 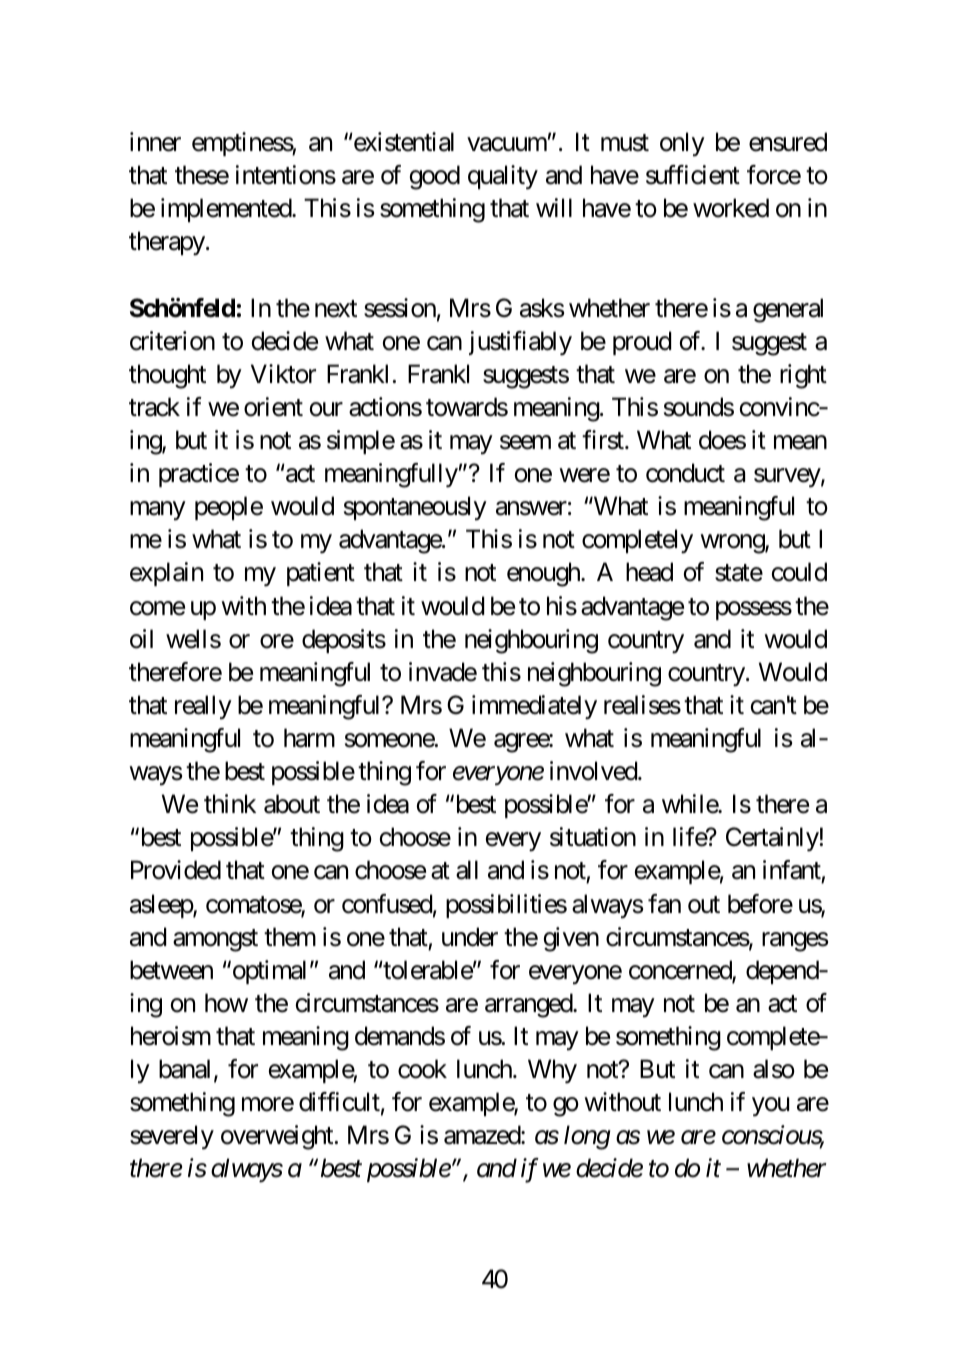 What do you see at coordinates (770, 1107) in the image?
I see `you` at bounding box center [770, 1107].
